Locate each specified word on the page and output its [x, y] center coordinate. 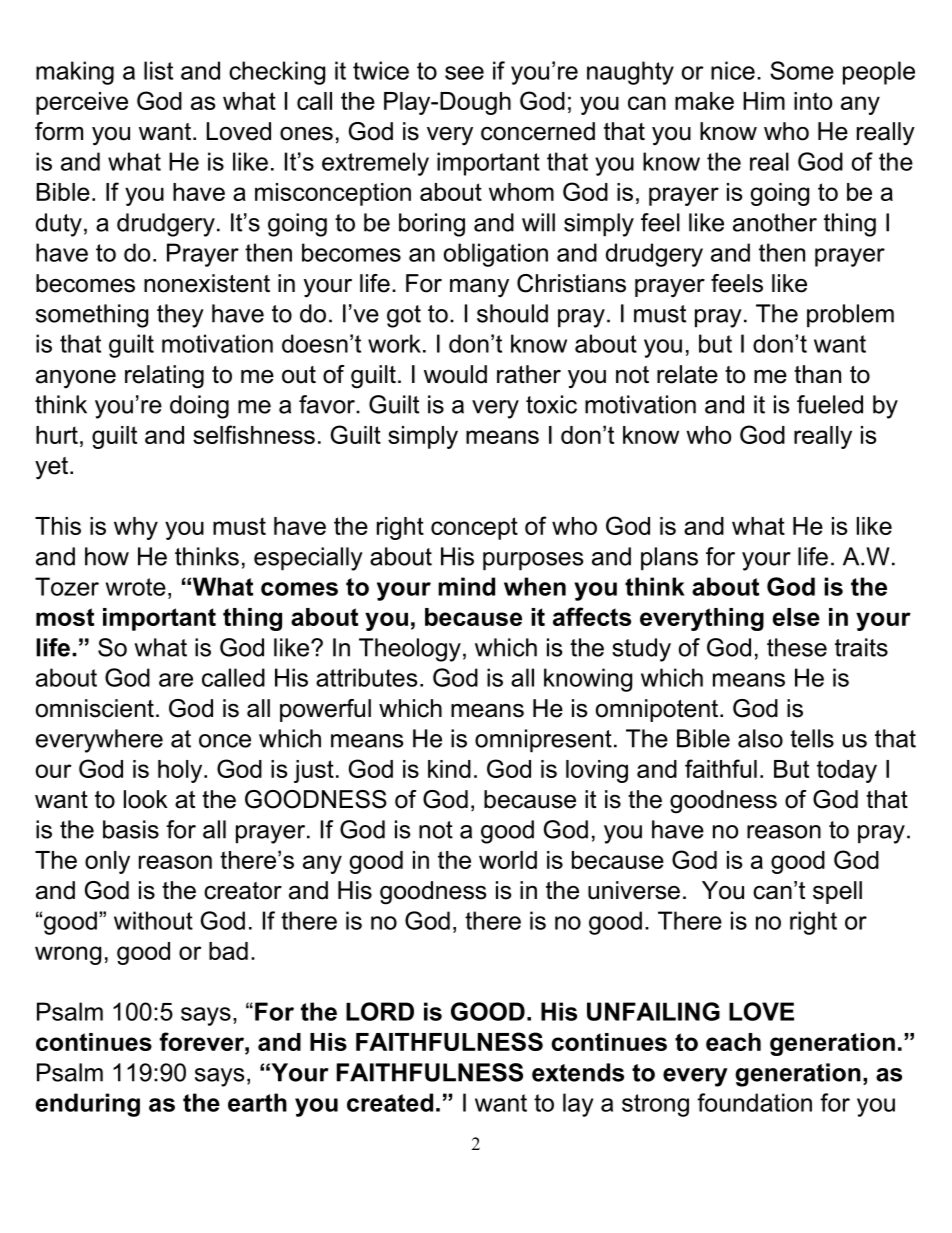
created [390, 1102]
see [464, 73]
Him [764, 101]
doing [199, 407]
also [760, 738]
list [158, 70]
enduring [88, 1105]
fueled [830, 404]
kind [449, 769]
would [455, 374]
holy [181, 771]
